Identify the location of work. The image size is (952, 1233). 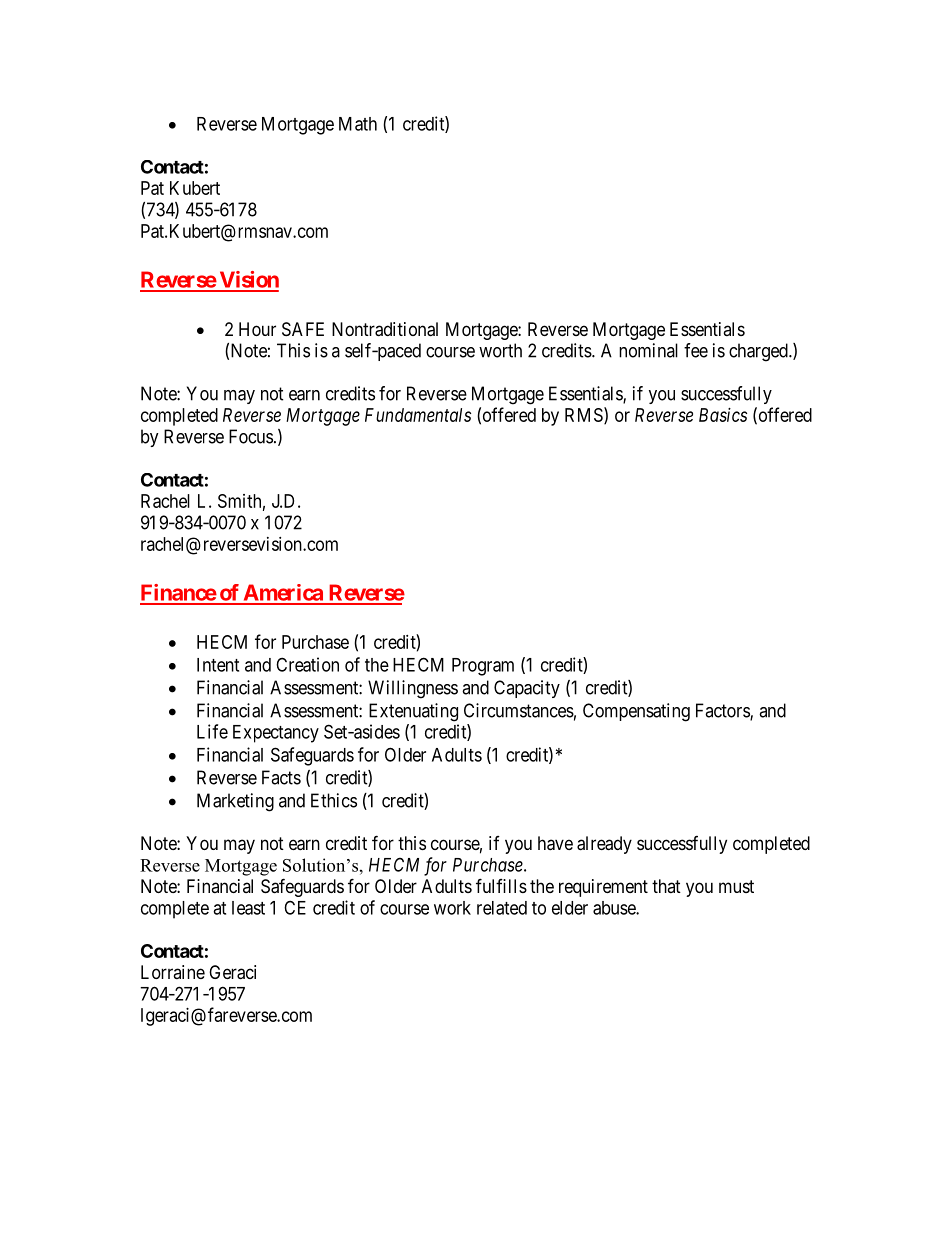
(452, 908).
